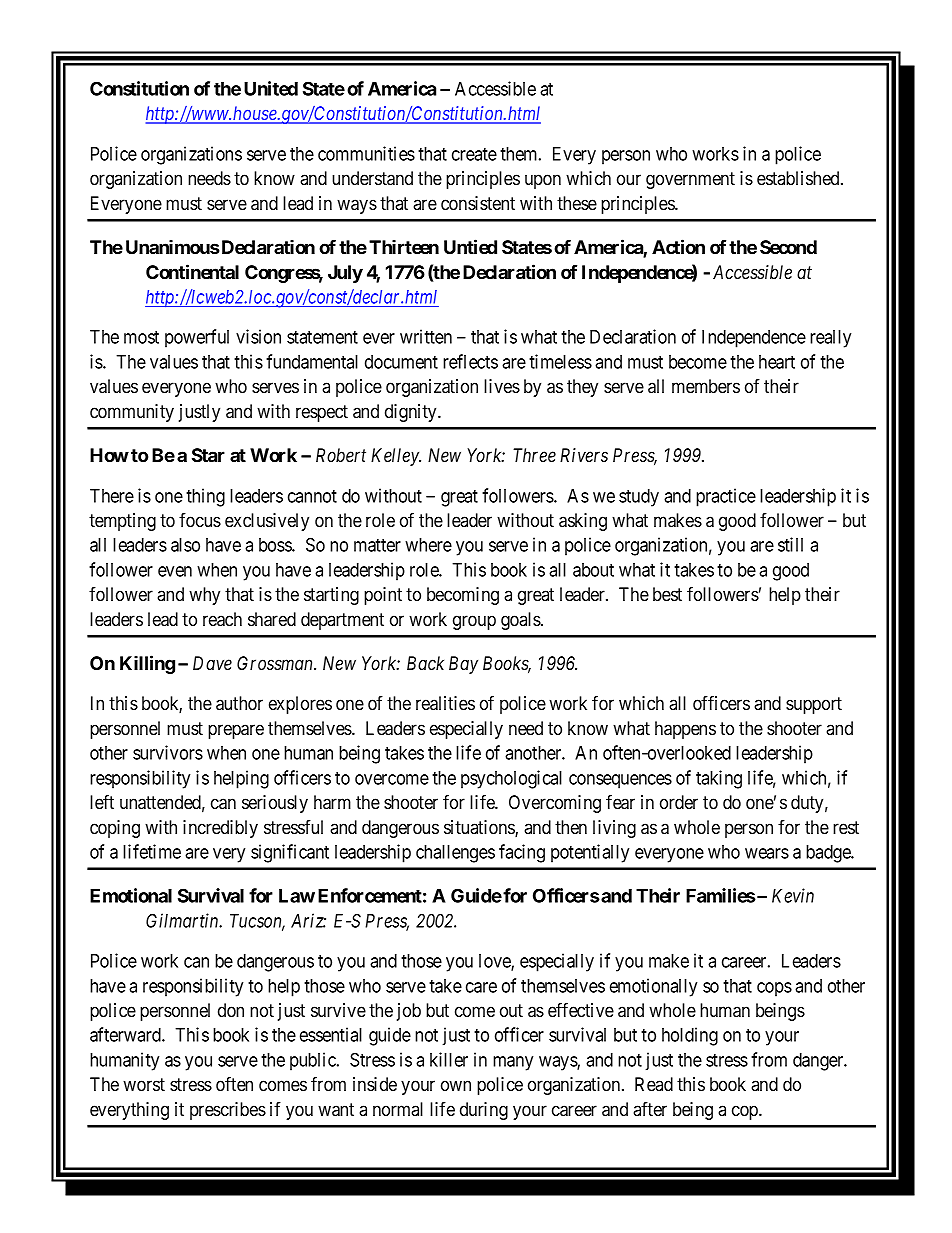 The image size is (952, 1233). I want to click on incredibly, so click(220, 829).
